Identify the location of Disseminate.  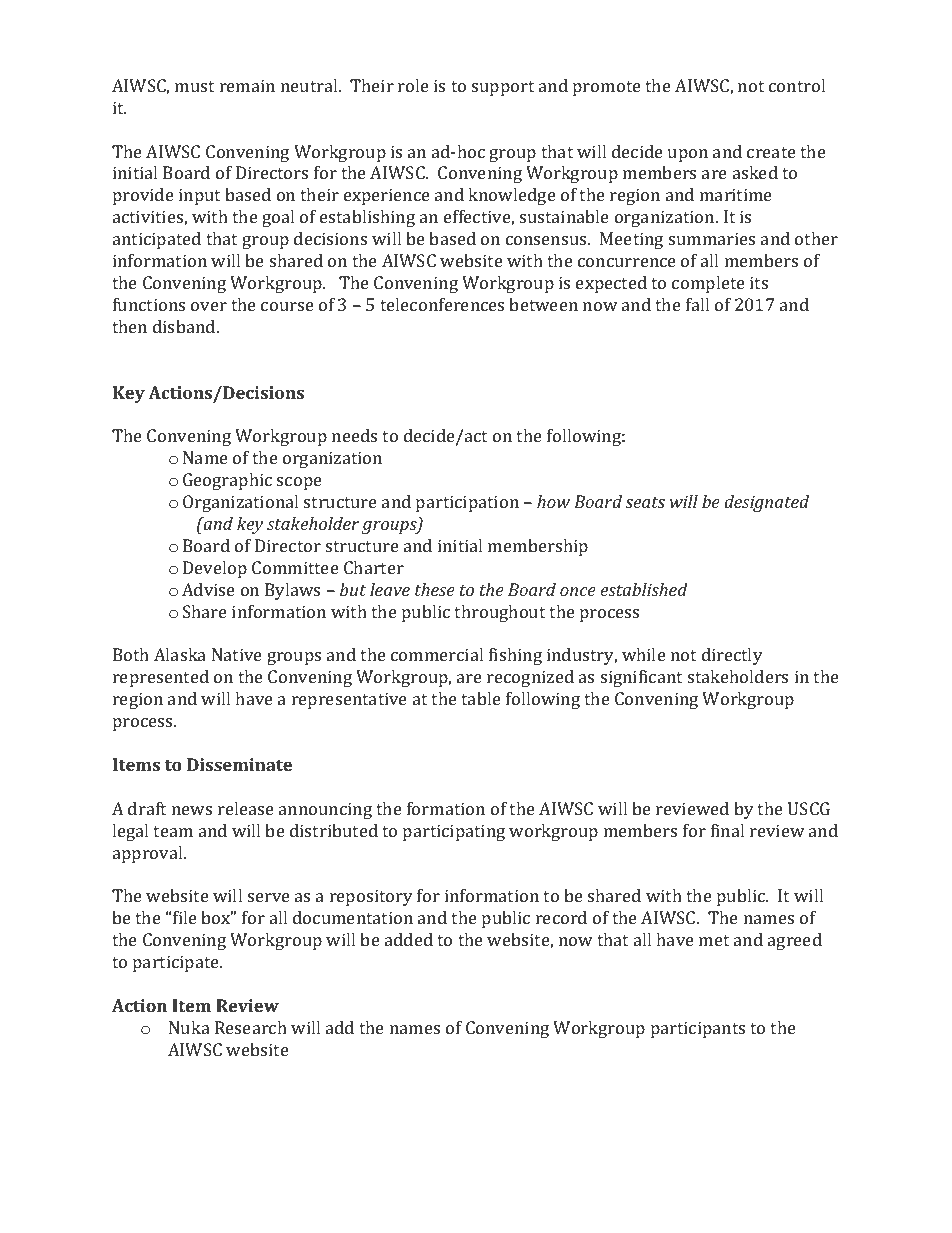
(239, 764).
